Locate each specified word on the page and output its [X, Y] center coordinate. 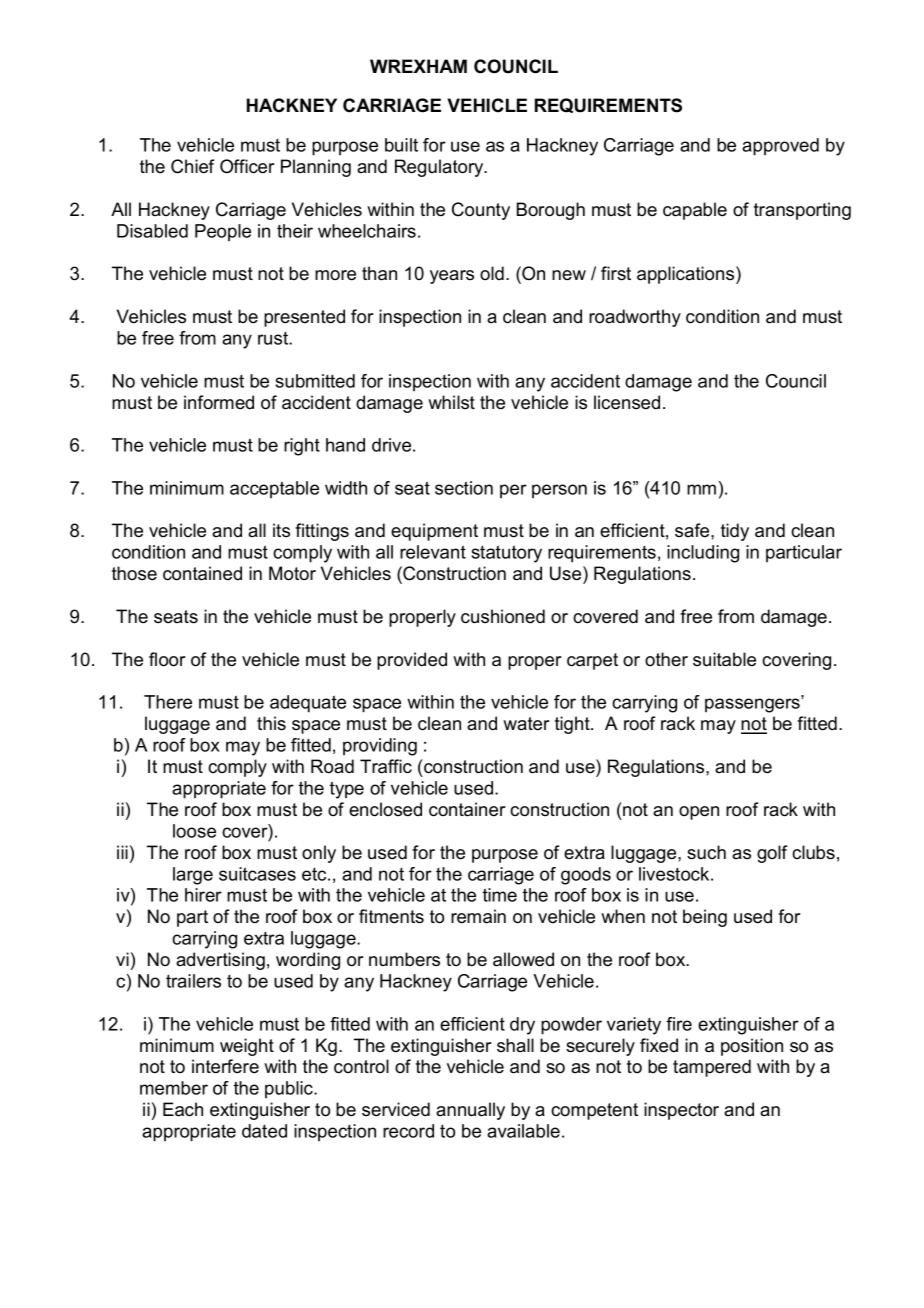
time [500, 895]
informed [219, 402]
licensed [627, 402]
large [193, 876]
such [706, 852]
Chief [192, 166]
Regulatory [440, 168]
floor [167, 659]
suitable [724, 659]
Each [183, 1109]
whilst [451, 402]
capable [695, 211]
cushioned [503, 616]
